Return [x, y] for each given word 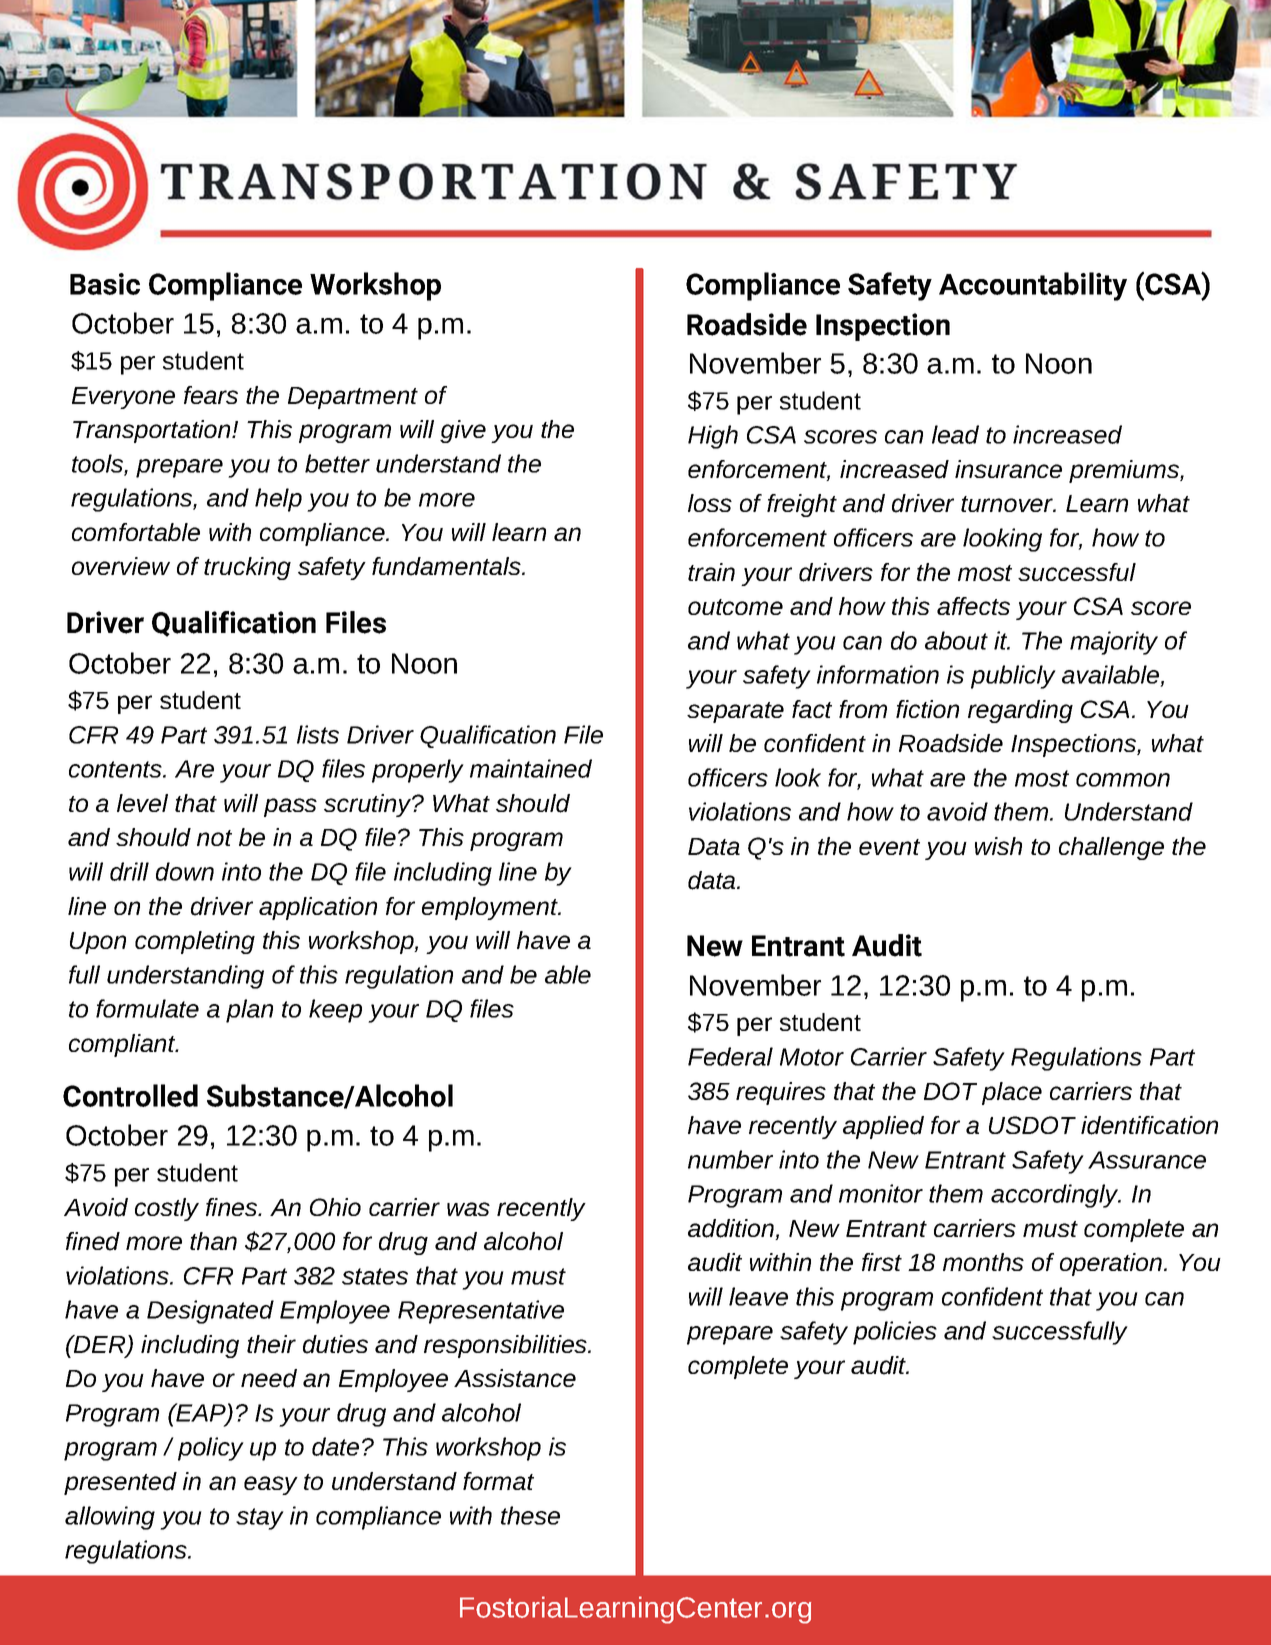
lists [318, 734]
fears [211, 395]
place [1012, 1093]
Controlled [130, 1095]
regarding [1020, 711]
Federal [730, 1056]
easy [271, 1485]
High [713, 437]
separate [735, 712]
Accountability [1033, 286]
